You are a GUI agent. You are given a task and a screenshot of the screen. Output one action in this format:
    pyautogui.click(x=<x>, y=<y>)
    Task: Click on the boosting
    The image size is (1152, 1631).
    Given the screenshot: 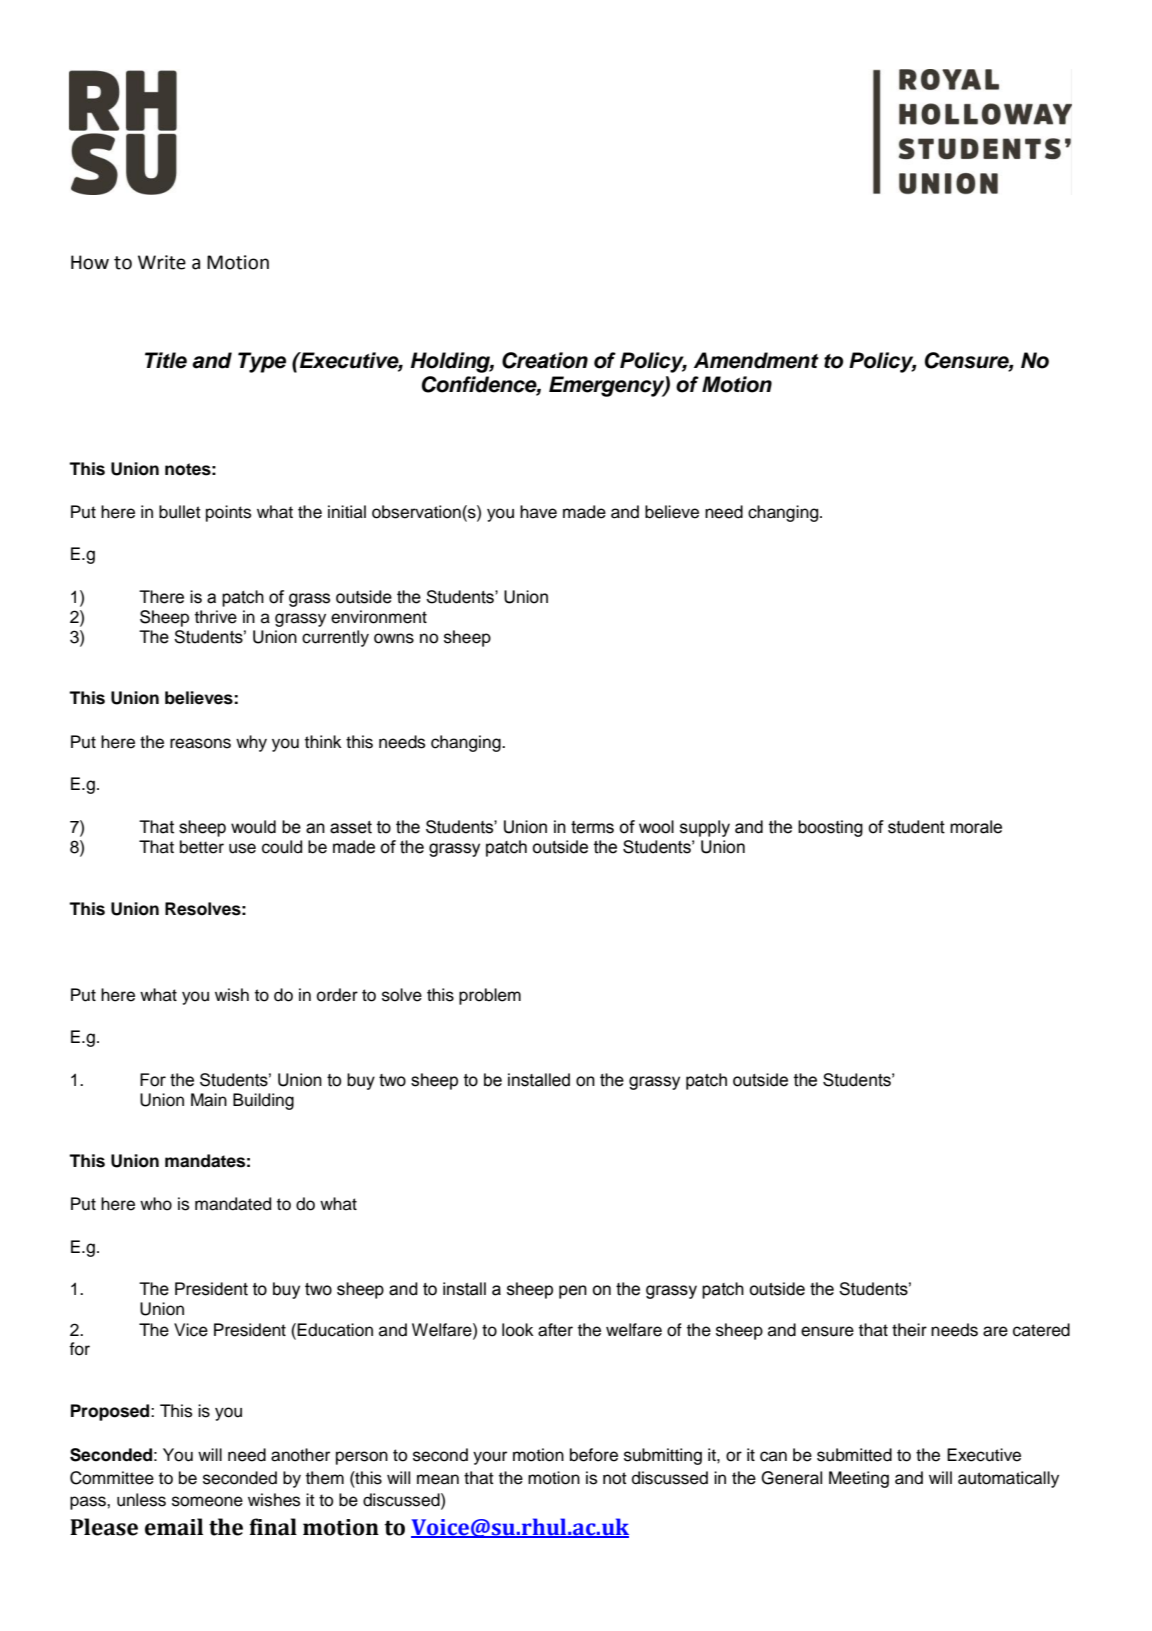 What is the action you would take?
    pyautogui.click(x=830, y=828)
